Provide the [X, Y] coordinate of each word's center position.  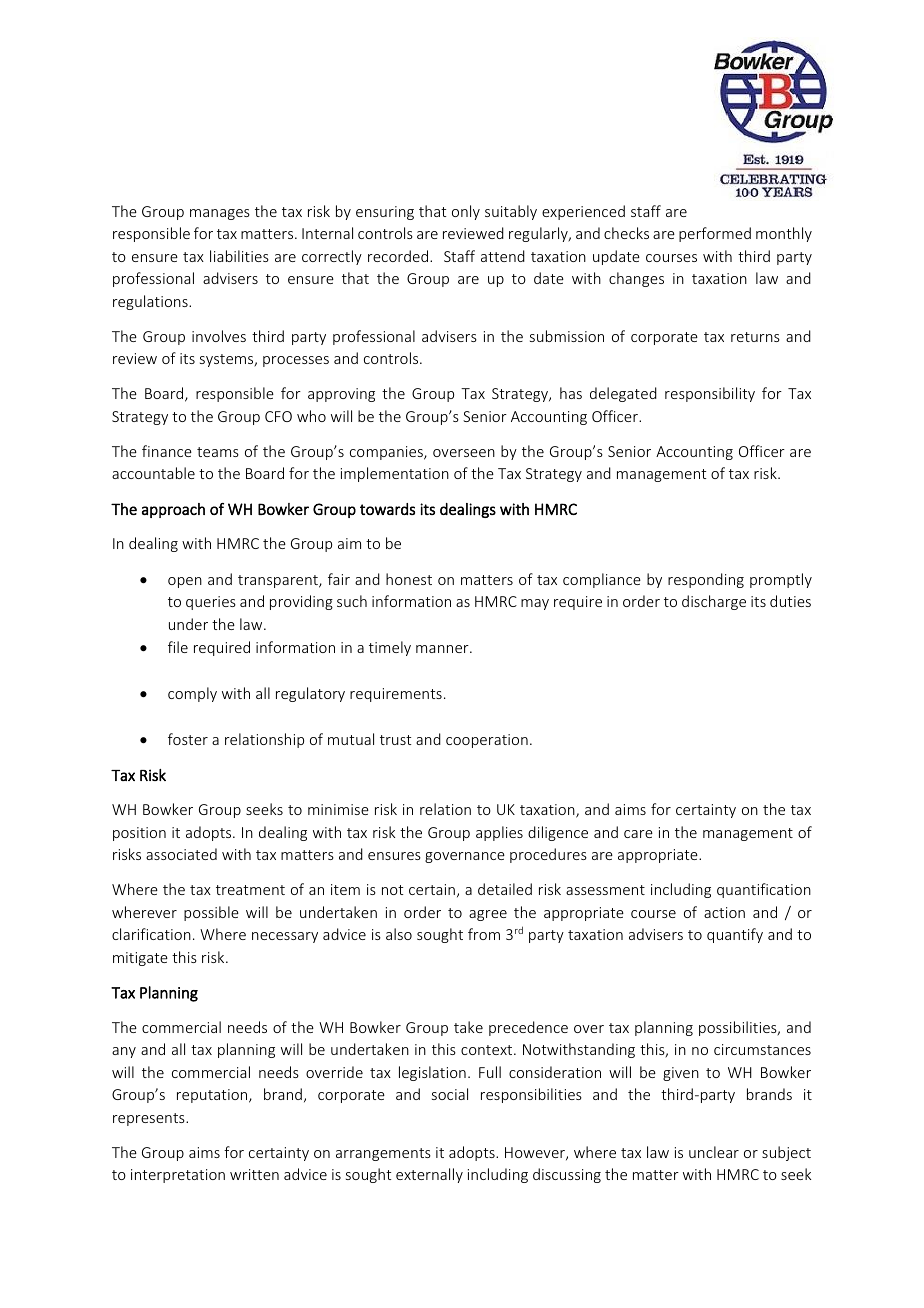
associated [181, 854]
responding [706, 580]
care [638, 834]
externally [429, 1175]
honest [409, 579]
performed [715, 234]
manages [220, 214]
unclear [714, 1152]
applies [499, 833]
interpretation [178, 1176]
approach [173, 510]
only [466, 212]
